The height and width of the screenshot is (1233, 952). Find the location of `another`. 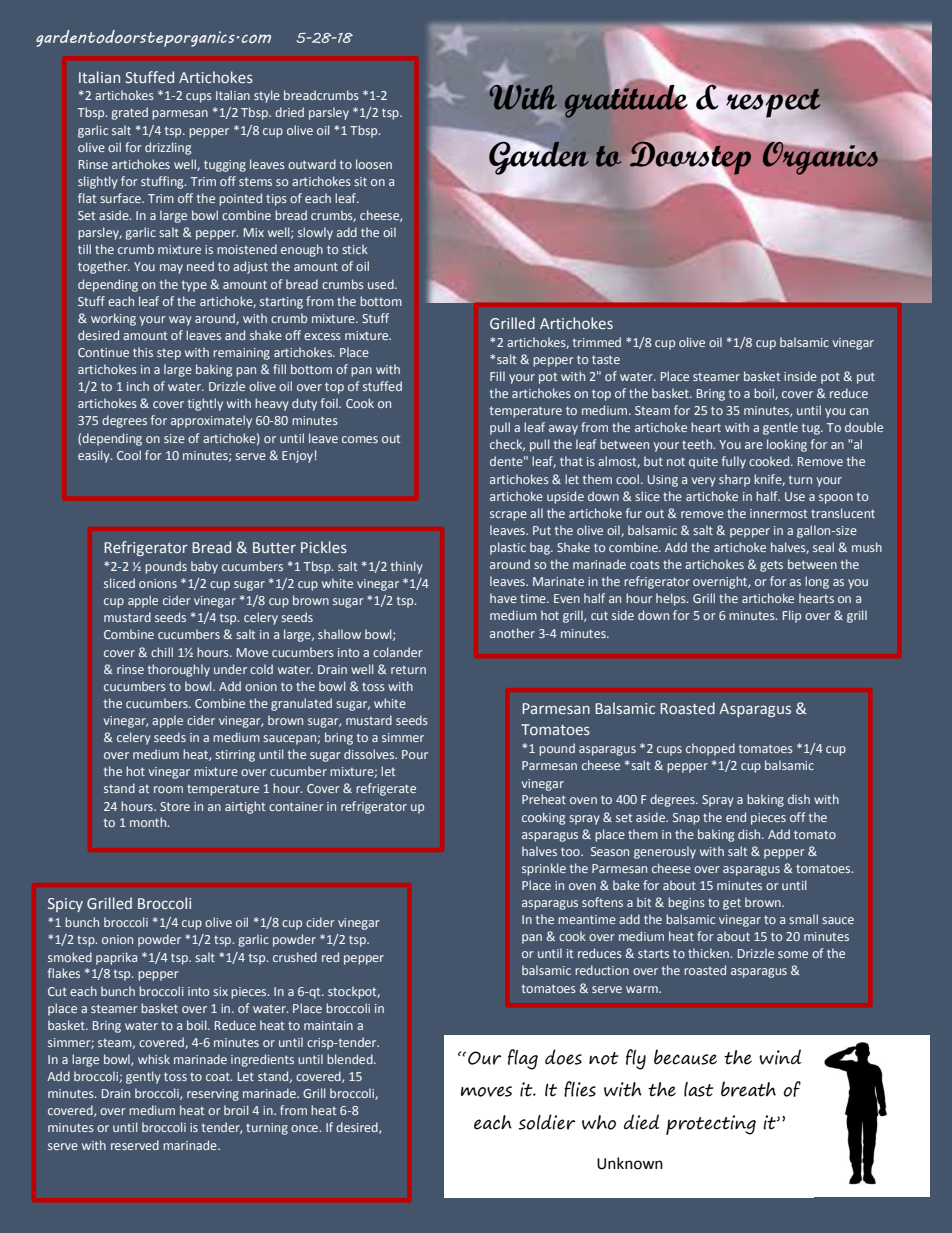

another is located at coordinates (512, 633).
